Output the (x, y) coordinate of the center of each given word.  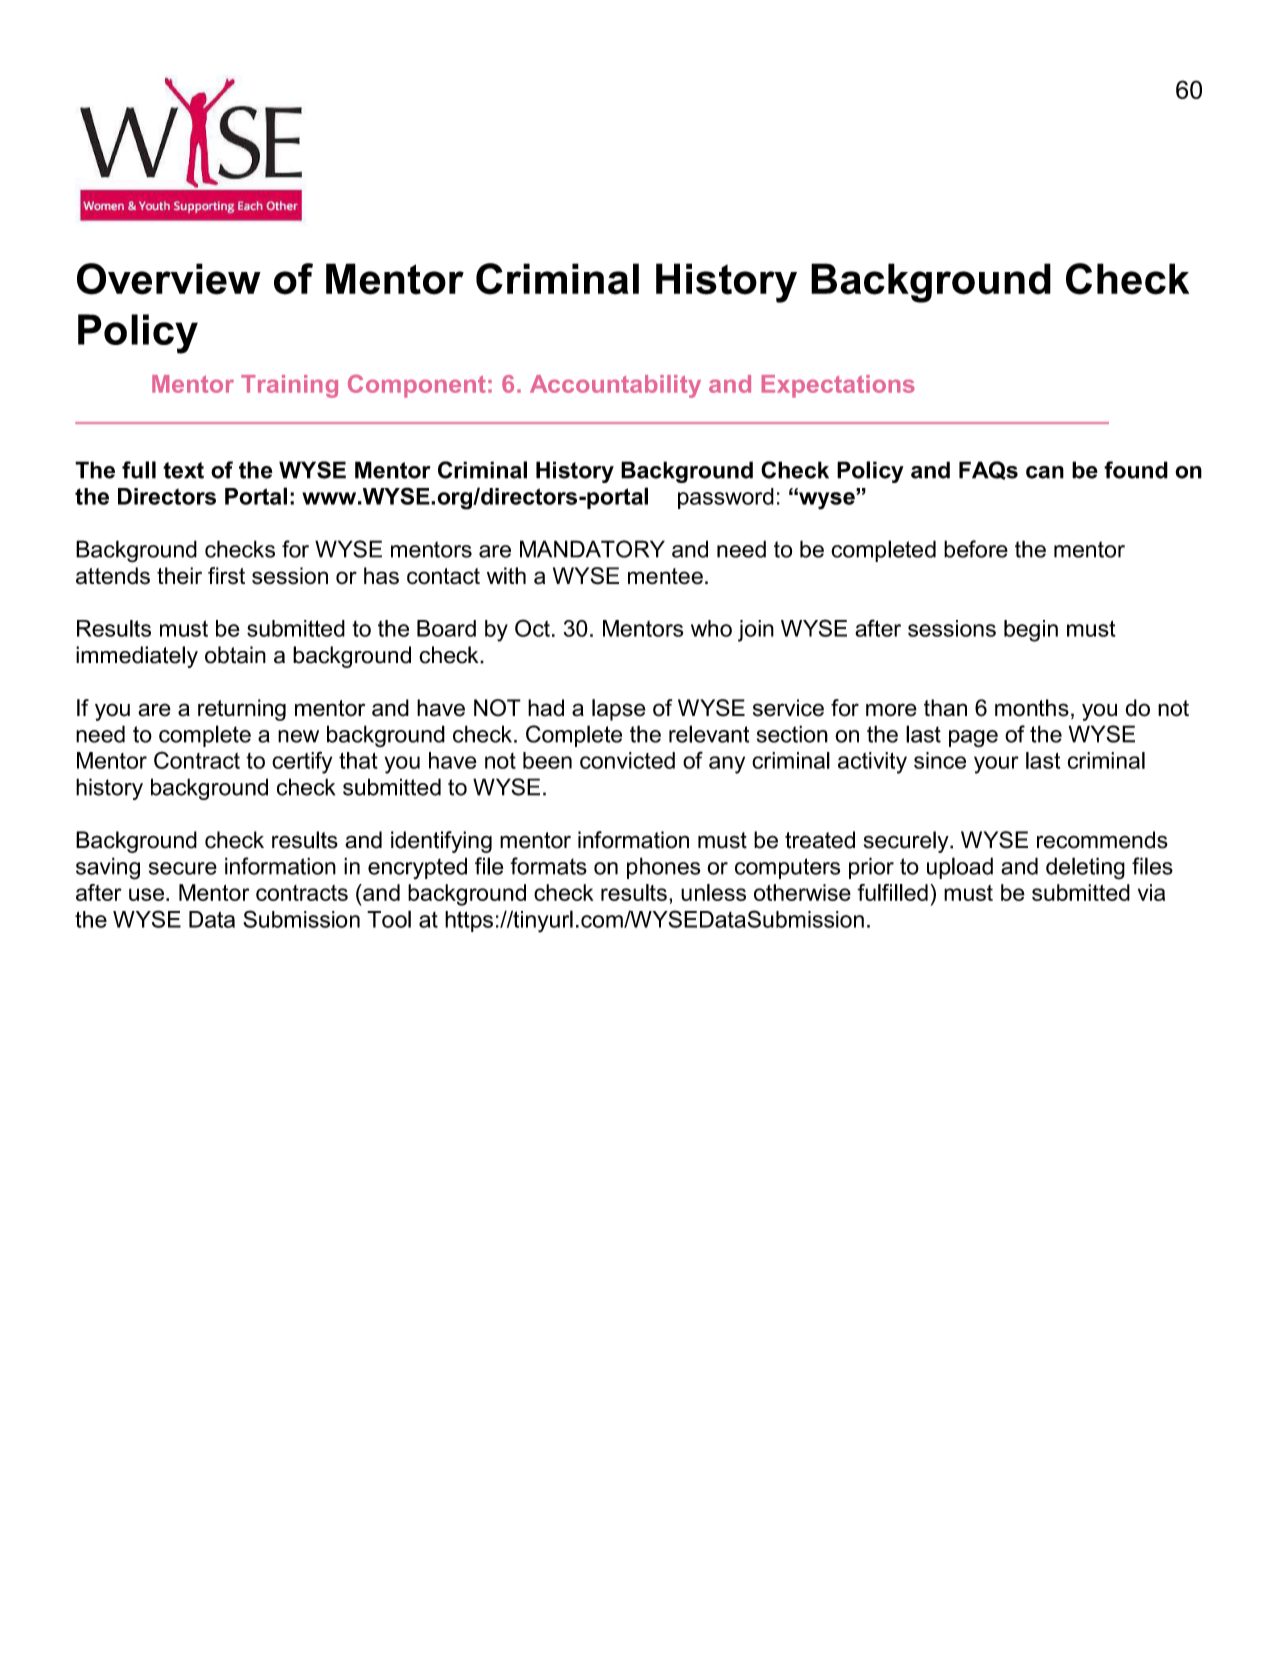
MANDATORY (592, 549)
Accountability (615, 386)
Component (416, 386)
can (1045, 472)
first (226, 576)
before (976, 549)
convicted (627, 760)
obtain (235, 655)
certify (302, 762)
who (711, 628)
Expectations (838, 386)
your (996, 765)
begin (1031, 631)
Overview (169, 279)
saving (108, 868)
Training (289, 386)
